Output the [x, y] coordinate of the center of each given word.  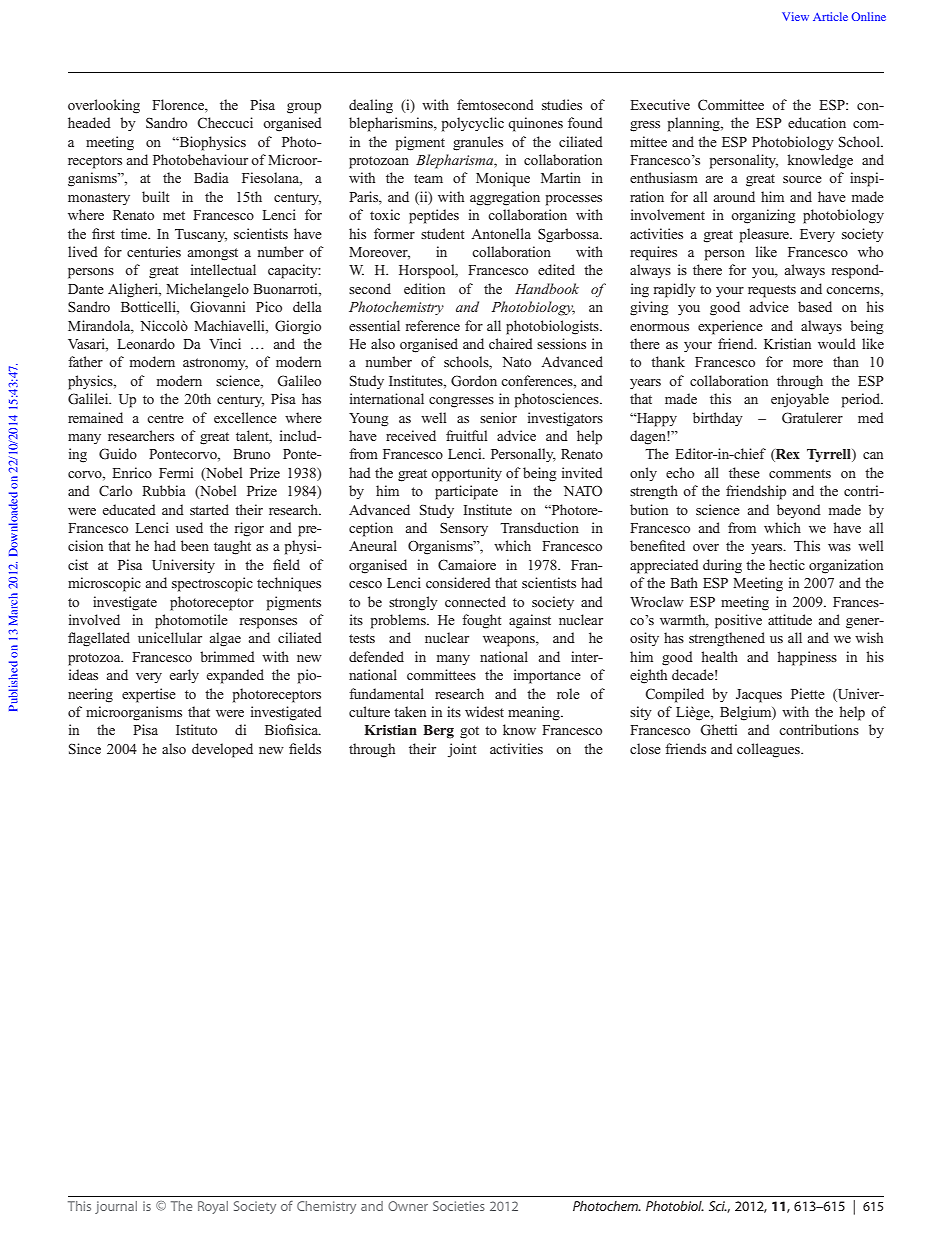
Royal [213, 1207]
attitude [790, 619]
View [795, 16]
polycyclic [473, 124]
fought [482, 621]
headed [89, 122]
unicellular [170, 637]
